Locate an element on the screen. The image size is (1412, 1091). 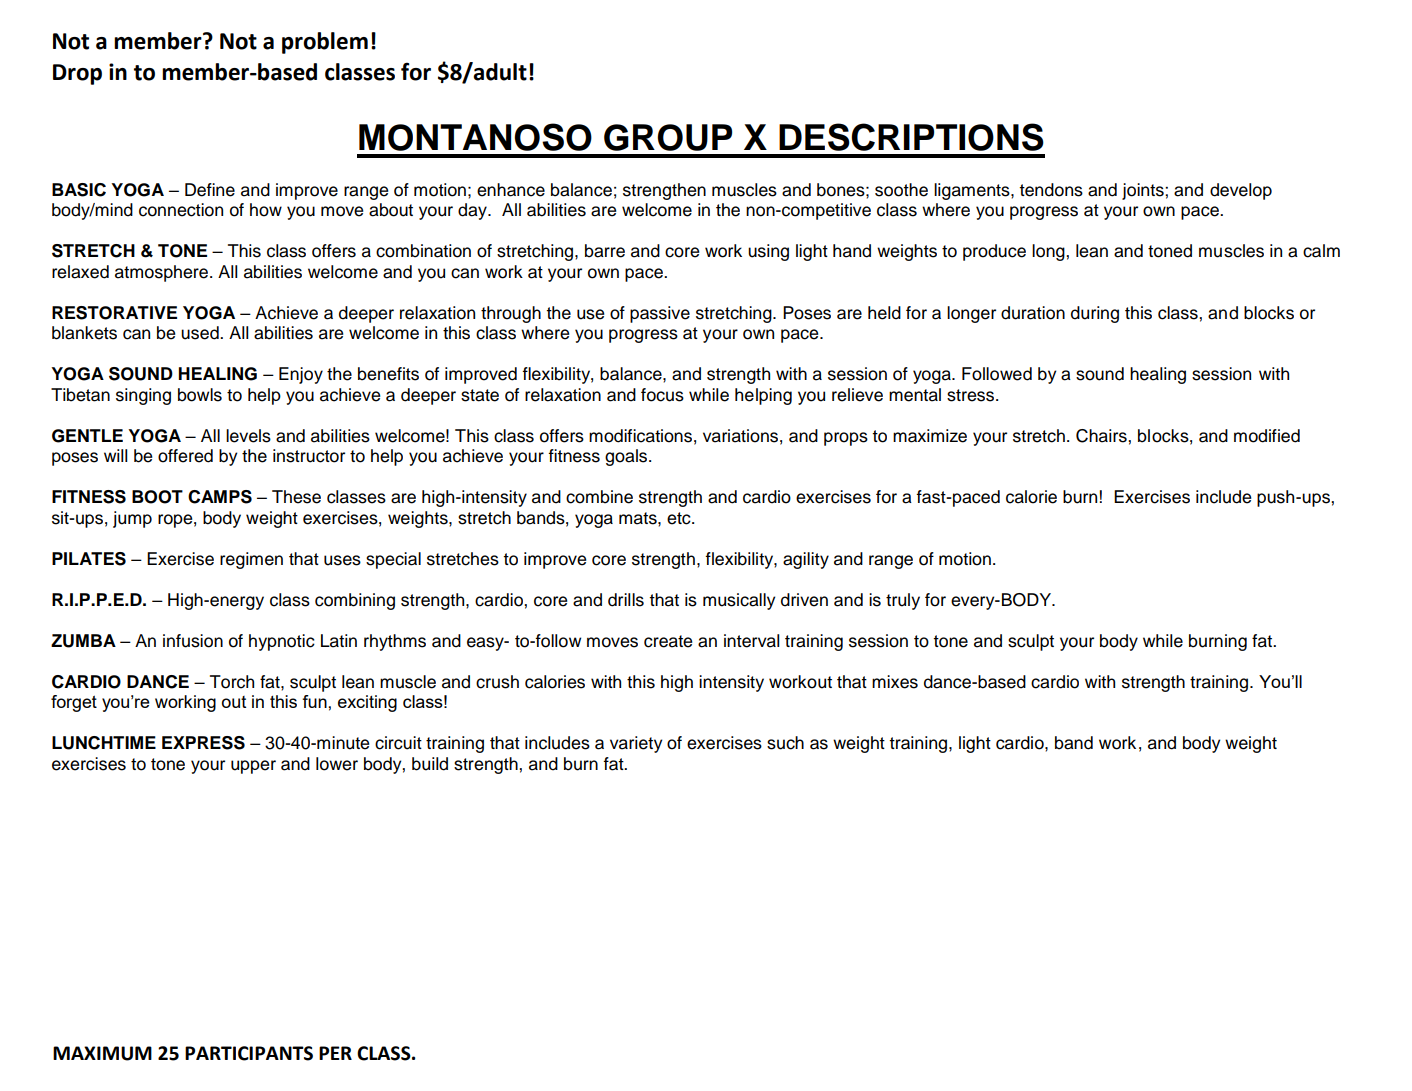
PARTICIPANTS is located at coordinates (249, 1053).
